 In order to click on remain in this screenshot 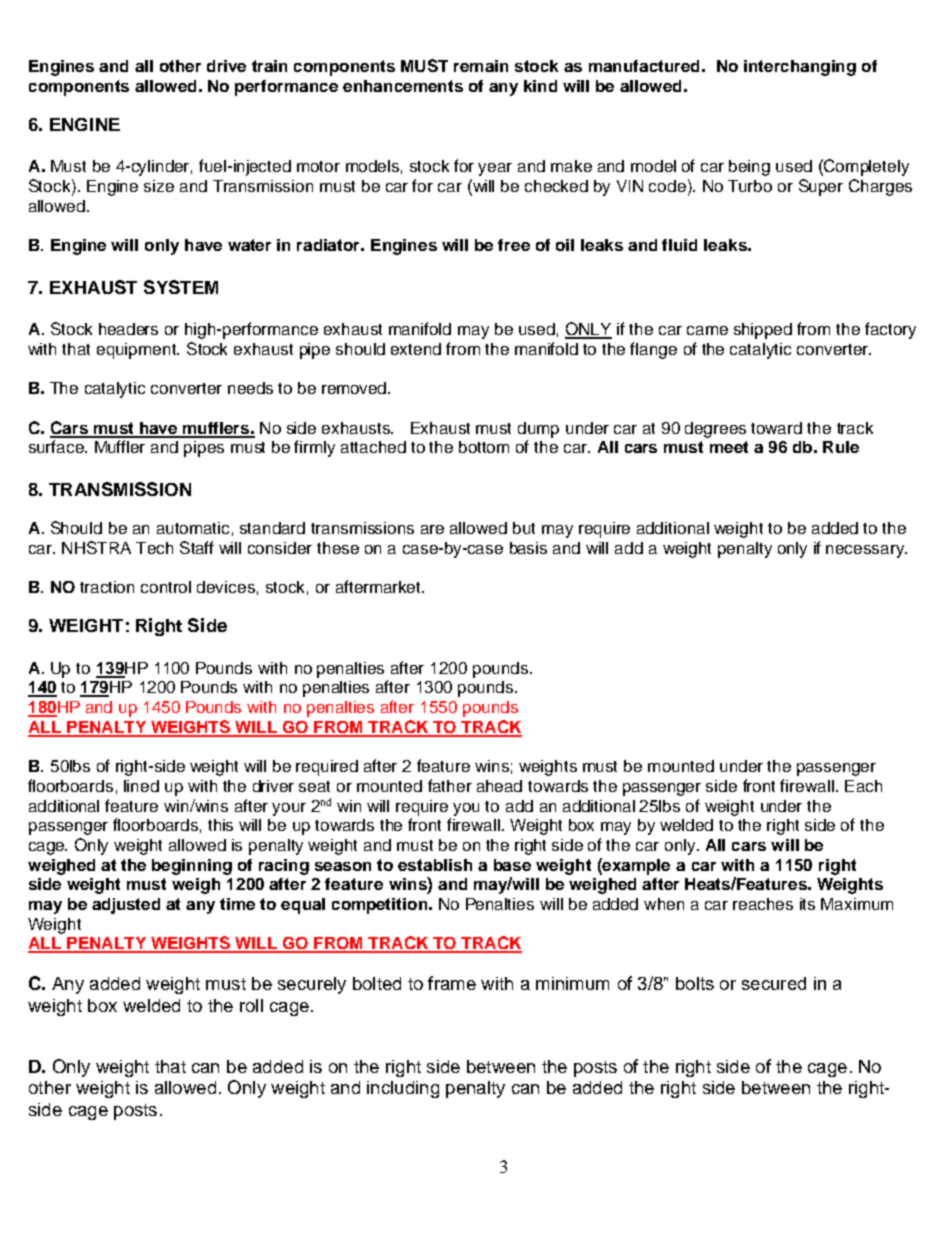, I will do `click(481, 66)`.
